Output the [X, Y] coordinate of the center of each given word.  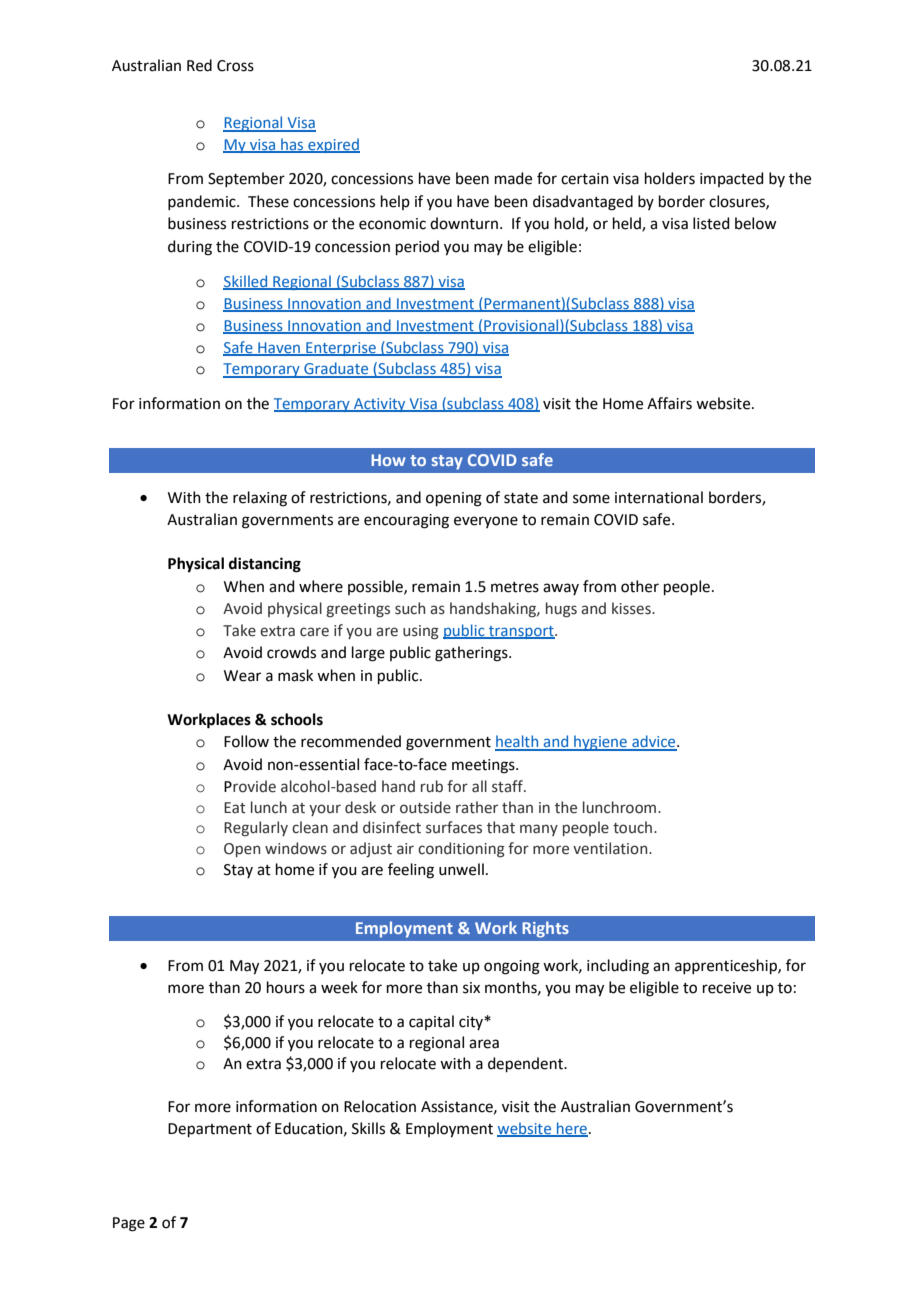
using [421, 632]
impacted [732, 179]
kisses [632, 608]
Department [210, 1130]
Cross [235, 66]
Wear [242, 676]
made [513, 178]
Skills [368, 1128]
